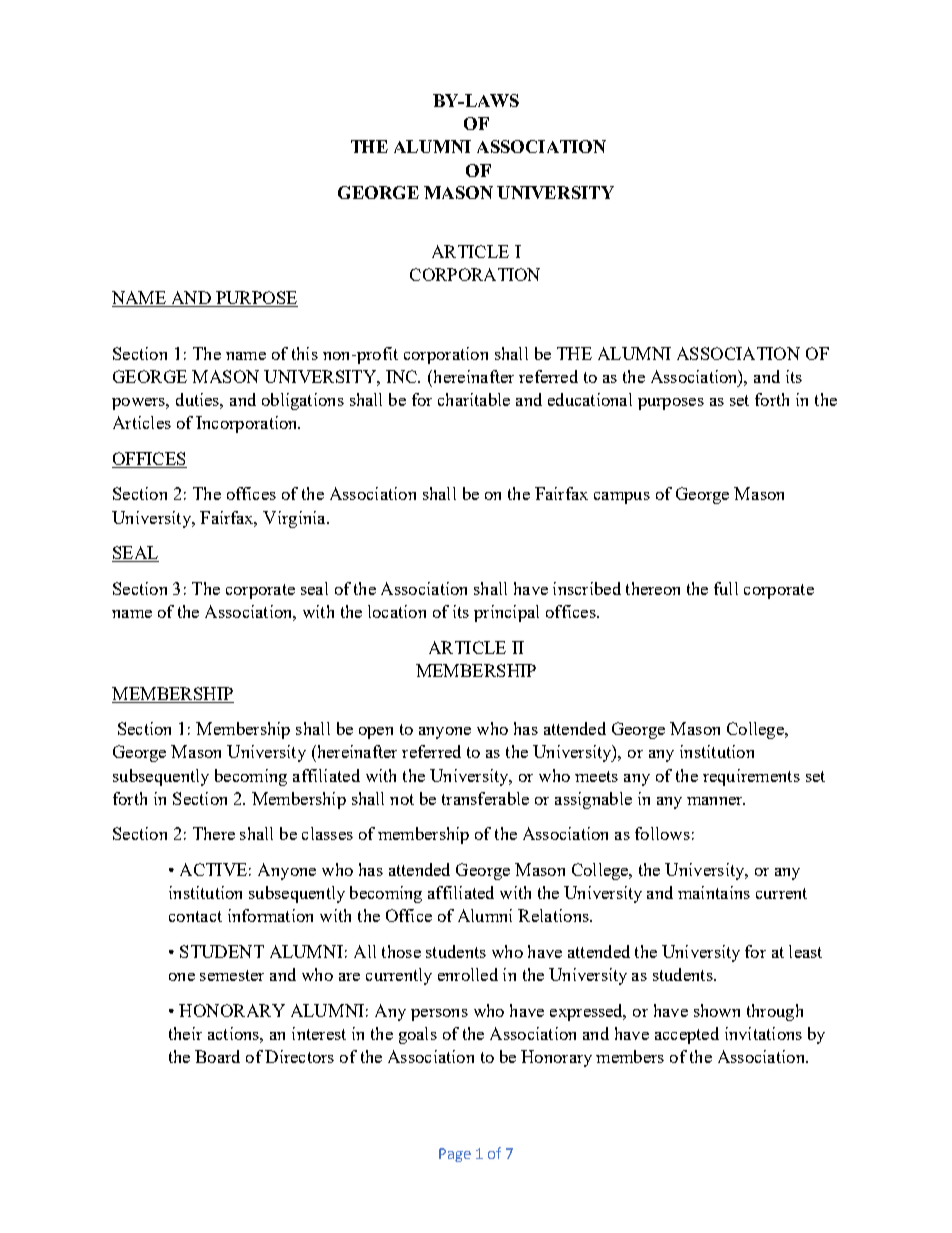 This screenshot has height=1233, width=952. I want to click on educational, so click(590, 399).
